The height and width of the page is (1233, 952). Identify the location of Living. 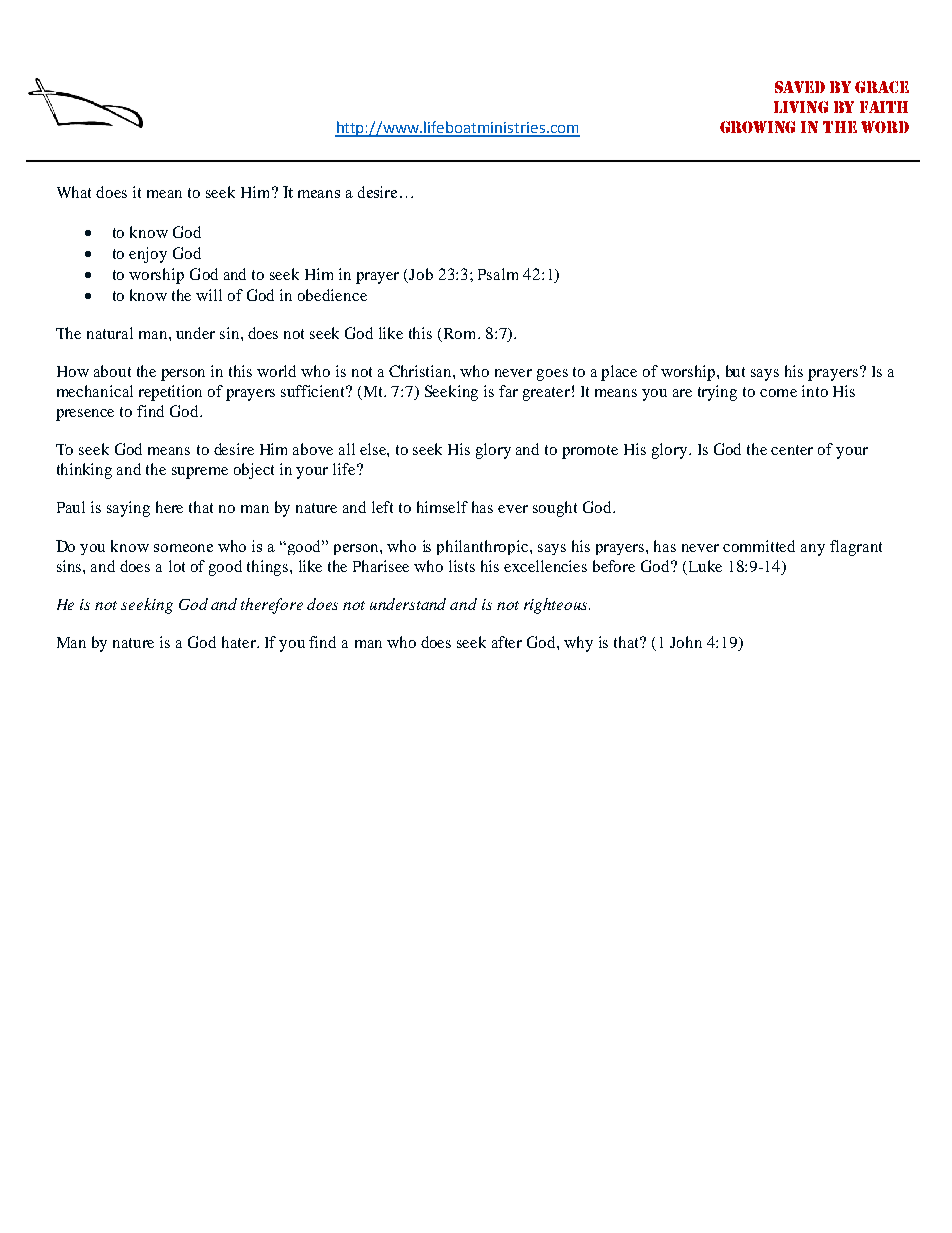
(801, 107).
